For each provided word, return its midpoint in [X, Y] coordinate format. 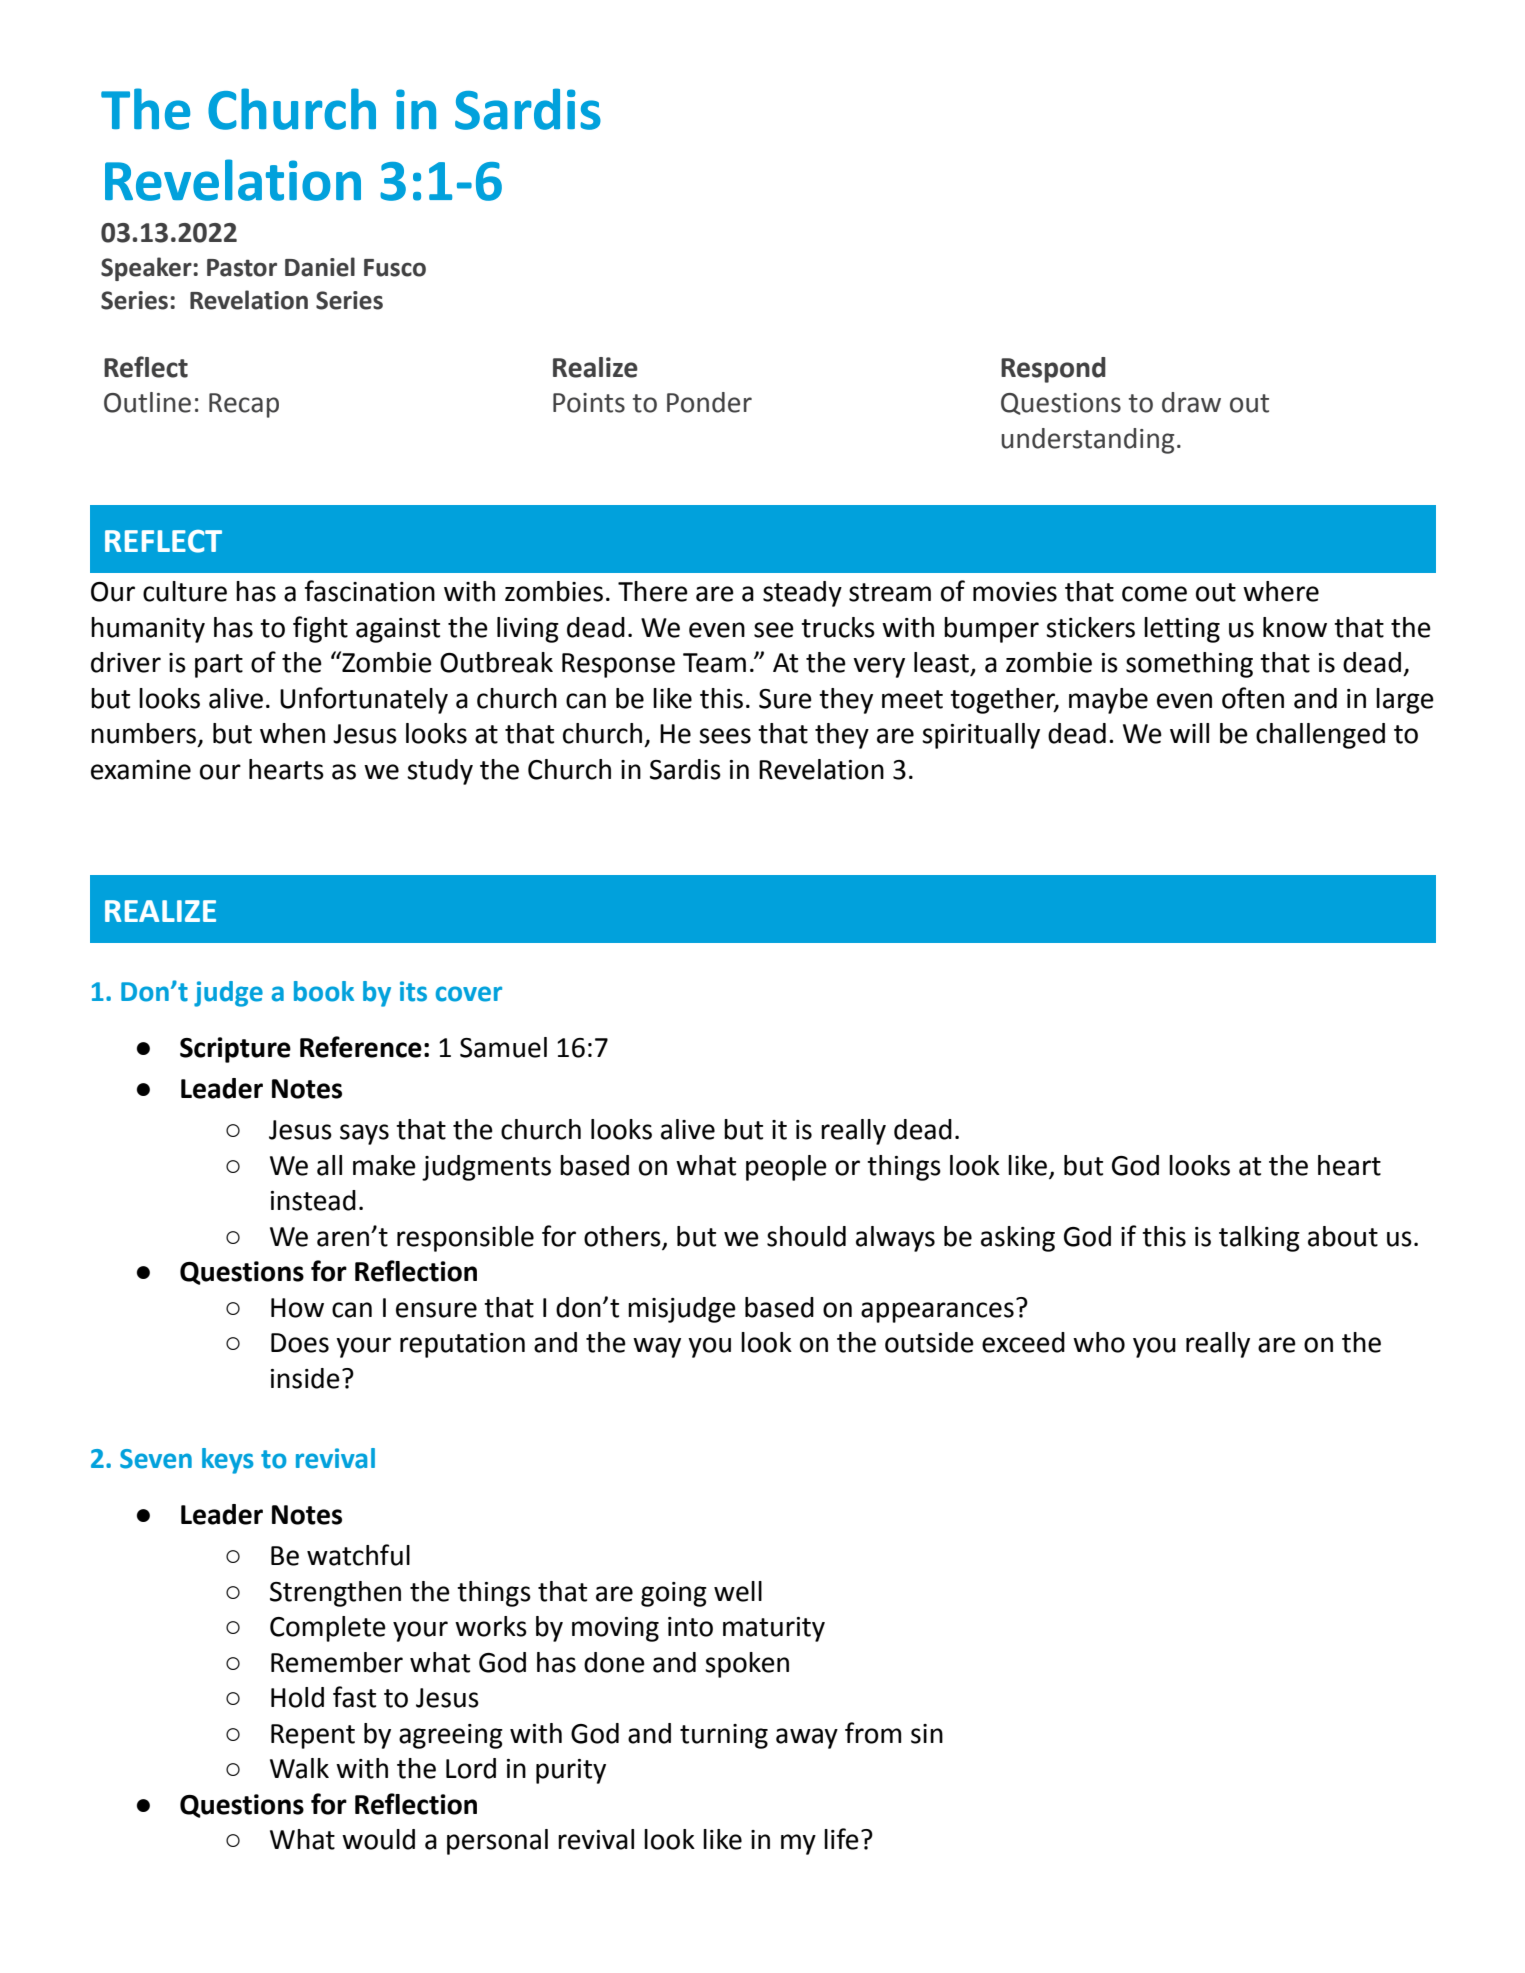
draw [1191, 402]
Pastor [242, 268]
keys [227, 1461]
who [1099, 1342]
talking [1259, 1239]
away [807, 1738]
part [219, 666]
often [1253, 698]
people [786, 1168]
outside [929, 1342]
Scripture [235, 1050]
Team [714, 663]
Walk [299, 1768]
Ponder [709, 402]
